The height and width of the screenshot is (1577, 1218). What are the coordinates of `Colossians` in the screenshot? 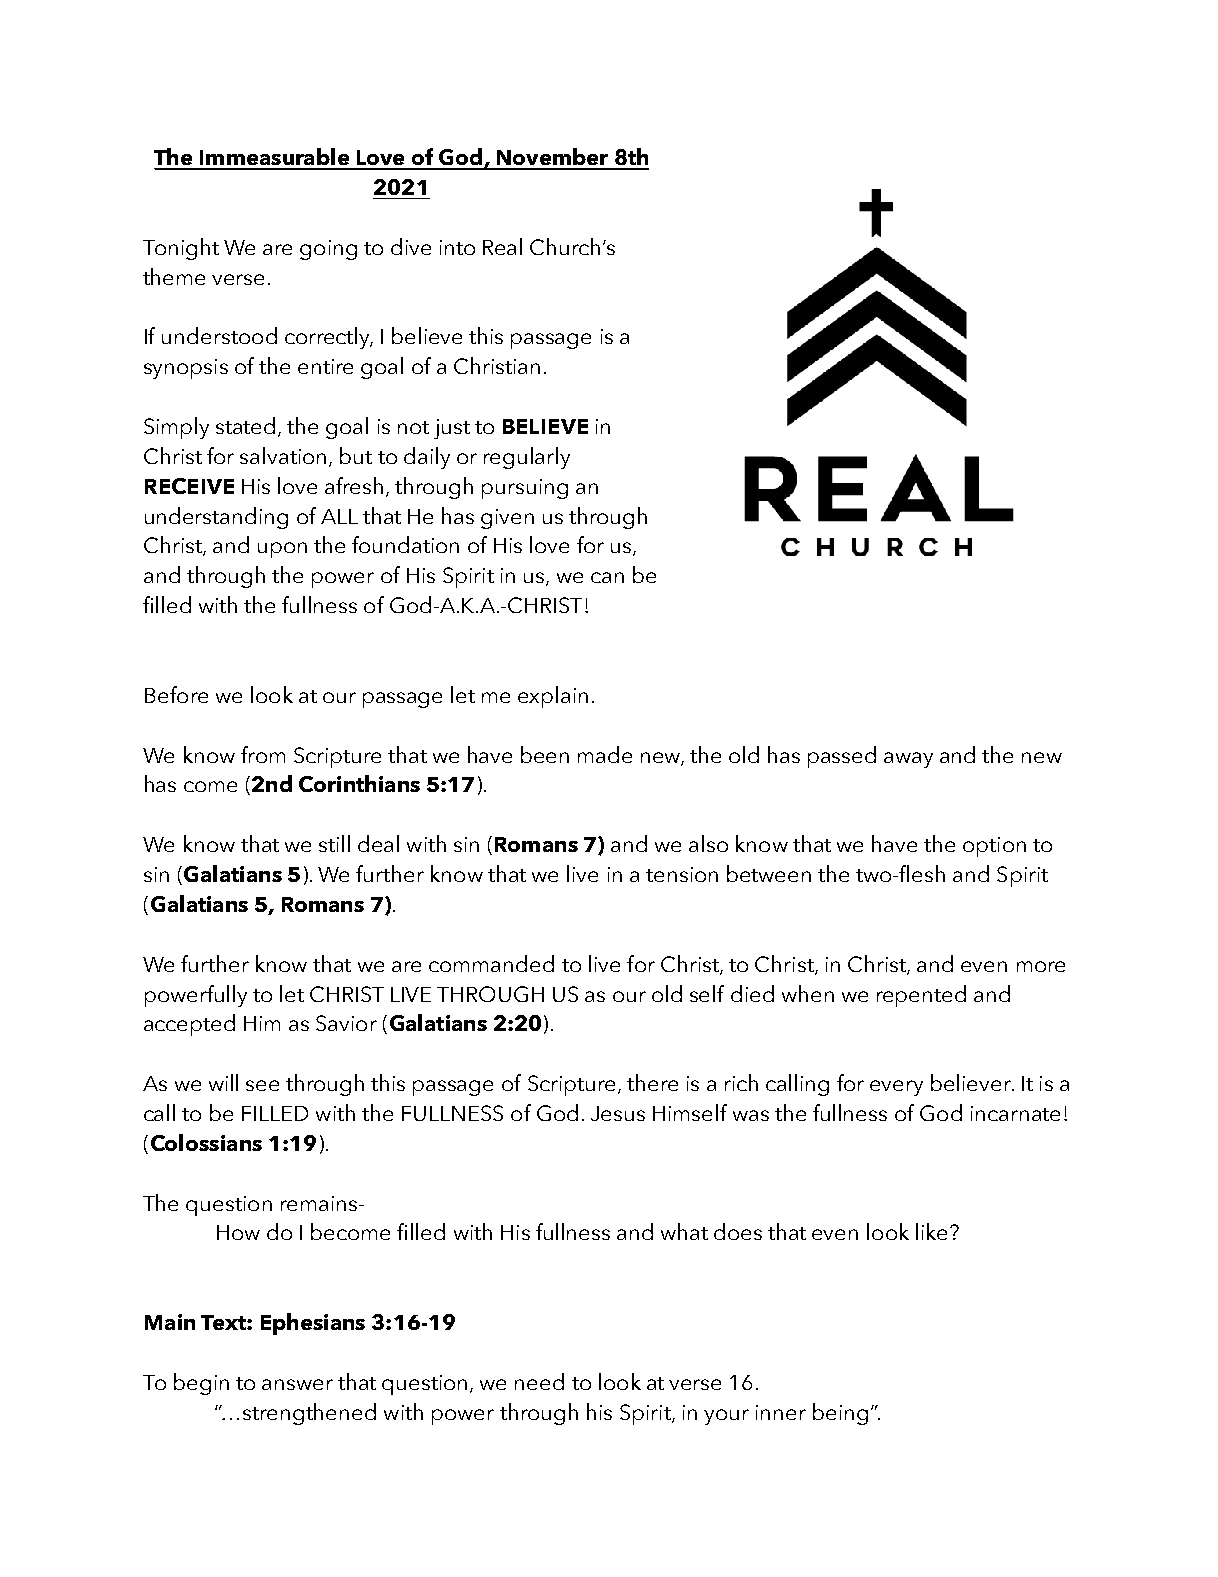 It's located at (206, 1142).
